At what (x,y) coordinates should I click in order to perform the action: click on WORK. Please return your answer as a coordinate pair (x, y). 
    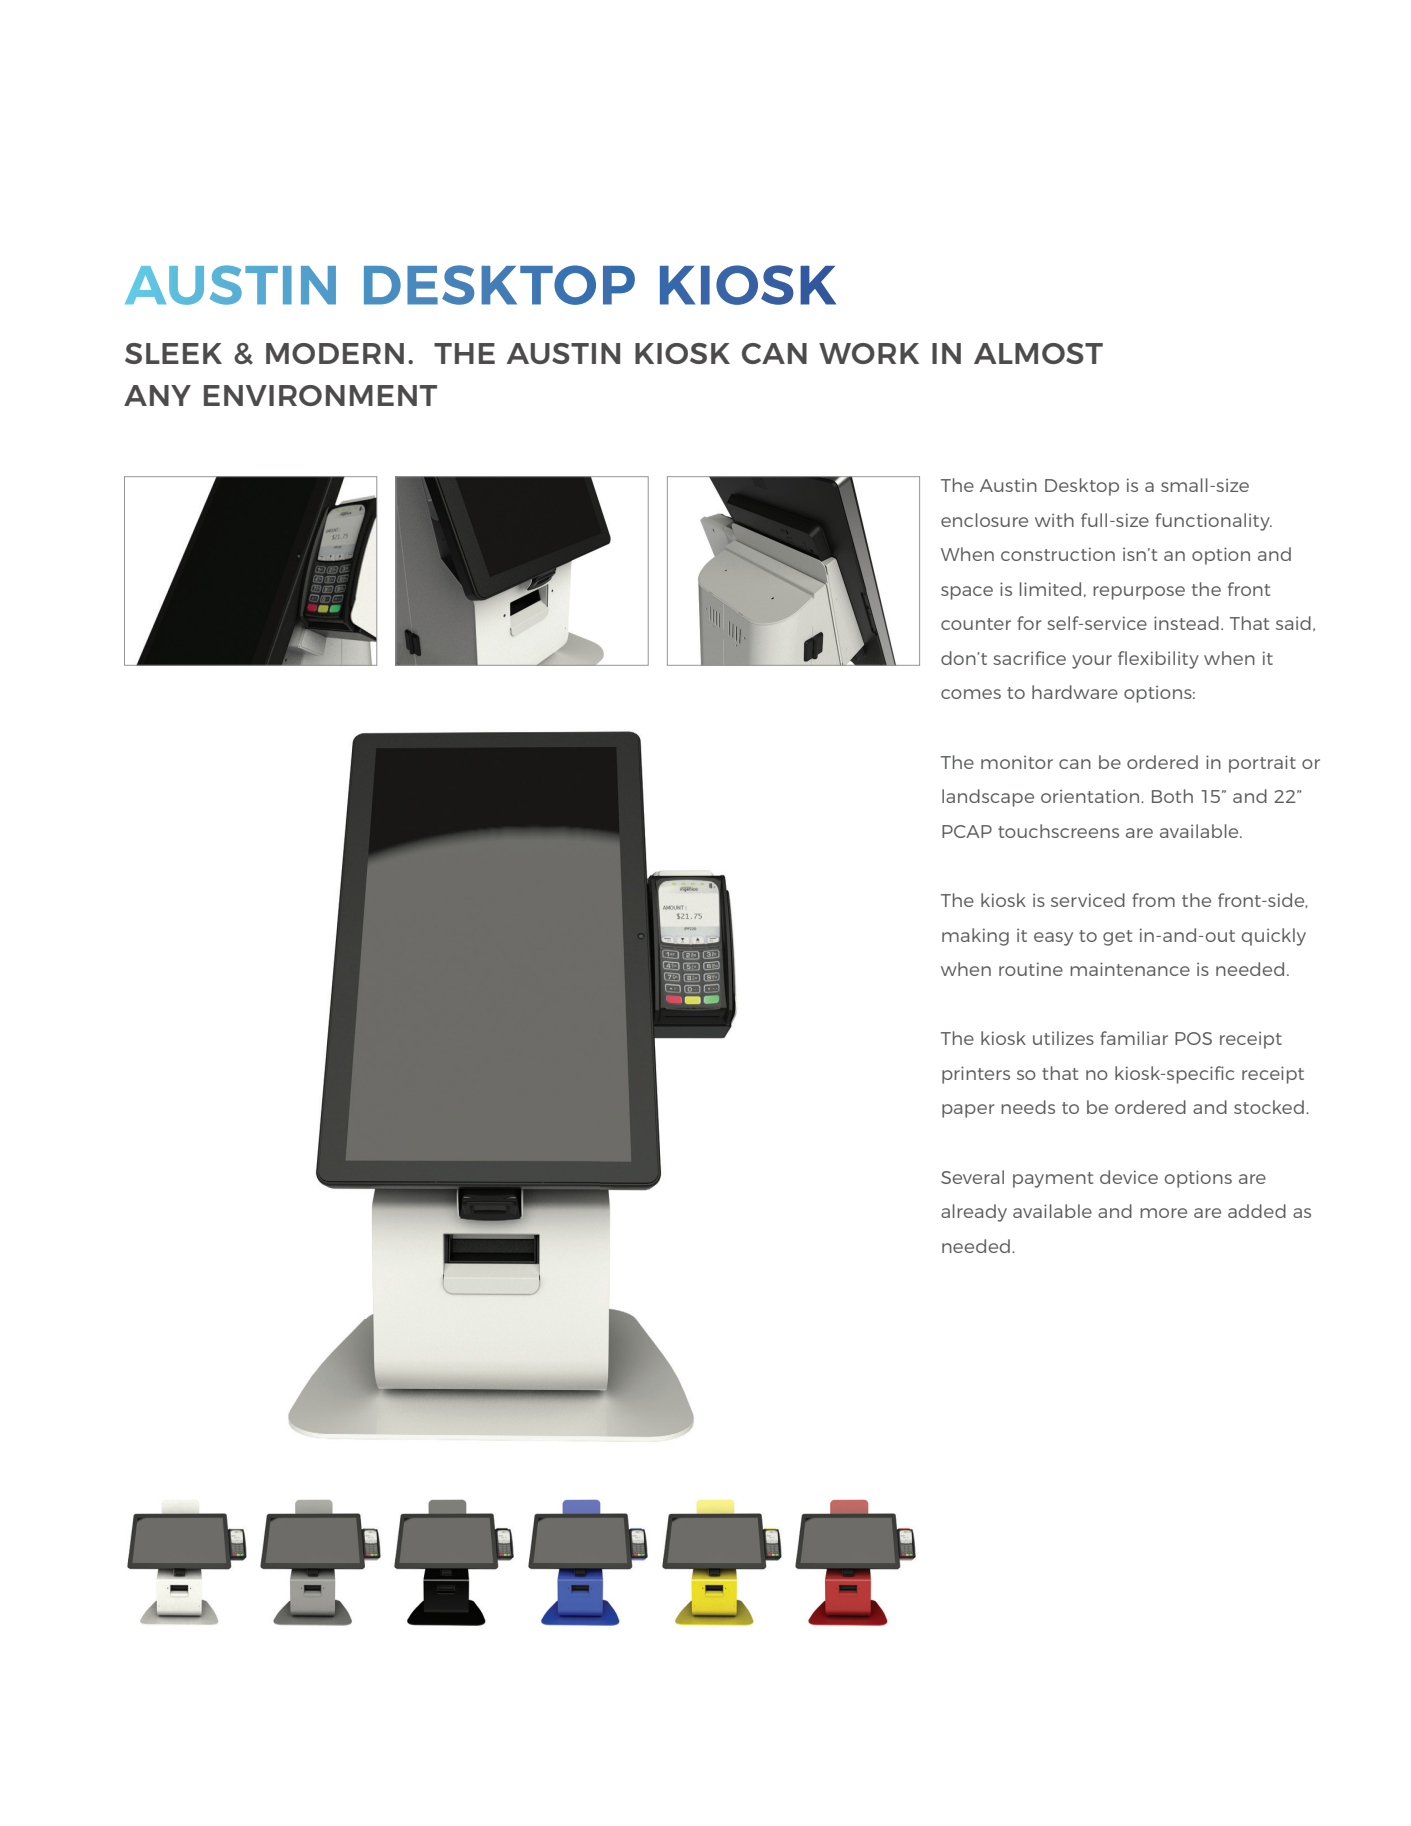
    Looking at the image, I should click on (869, 353).
